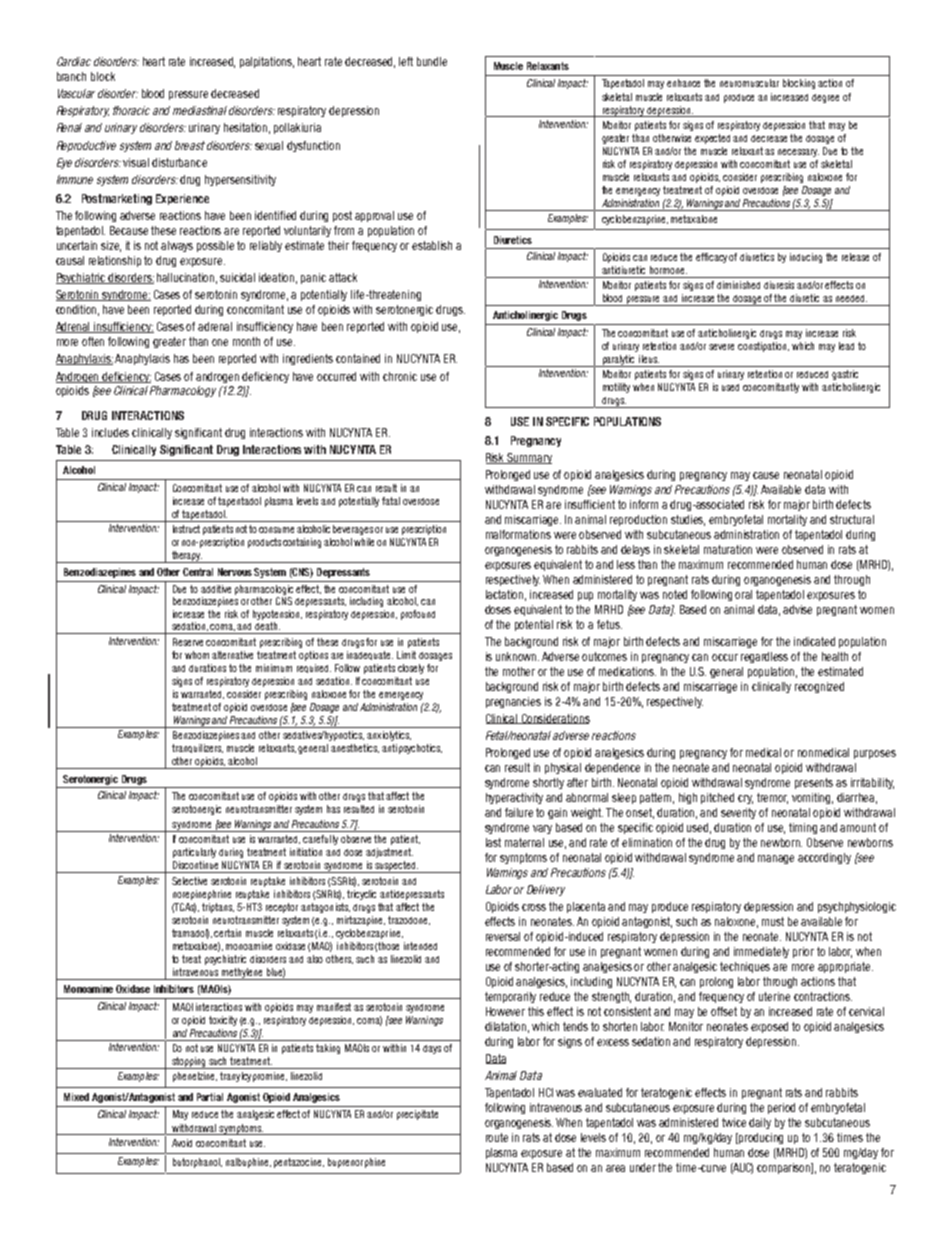  I want to click on thoracic, so click(131, 110).
